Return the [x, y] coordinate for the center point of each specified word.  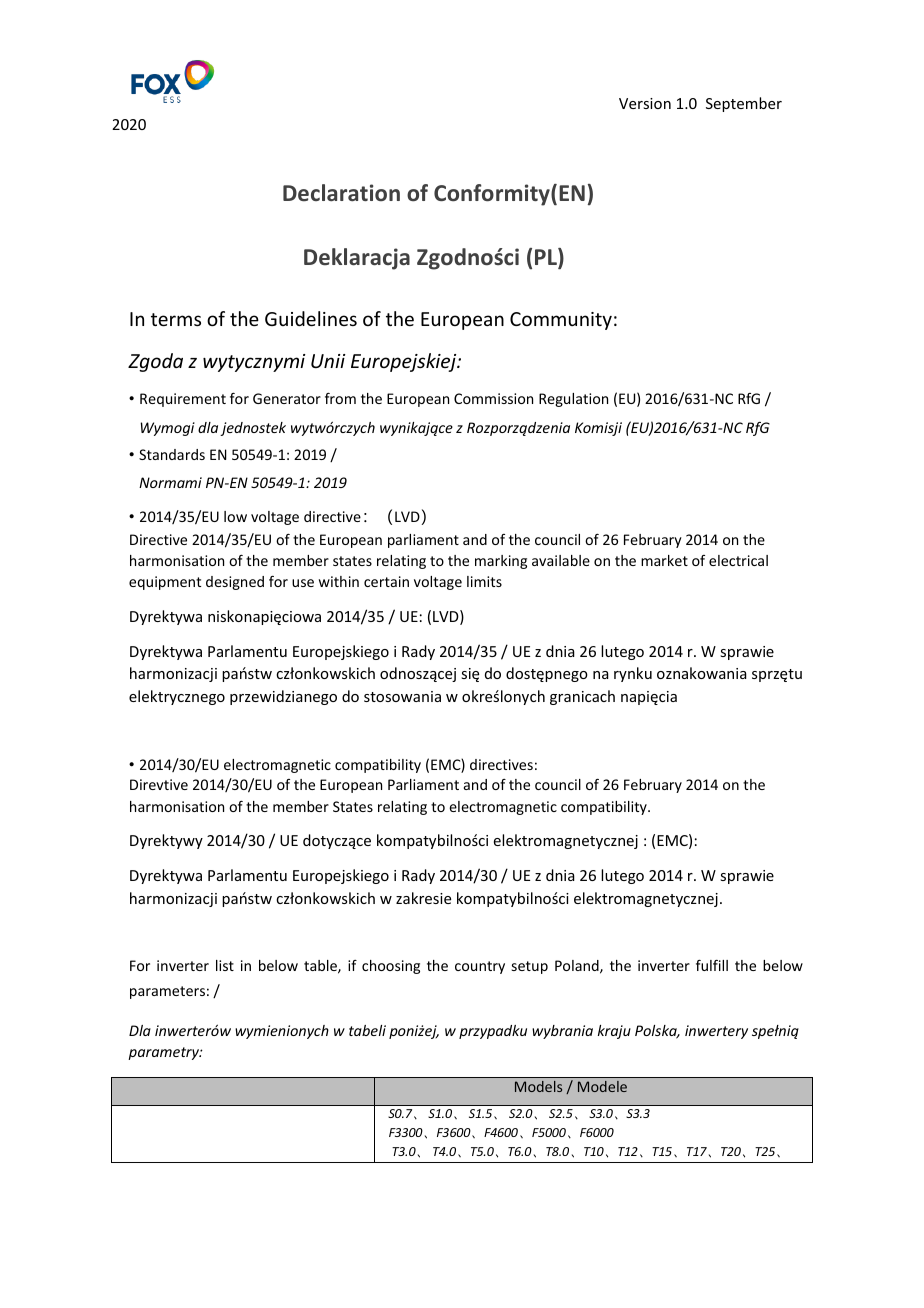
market [664, 560]
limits [484, 581]
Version [645, 103]
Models [538, 1086]
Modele [602, 1086]
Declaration [341, 193]
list [225, 965]
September [744, 104]
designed [235, 583]
